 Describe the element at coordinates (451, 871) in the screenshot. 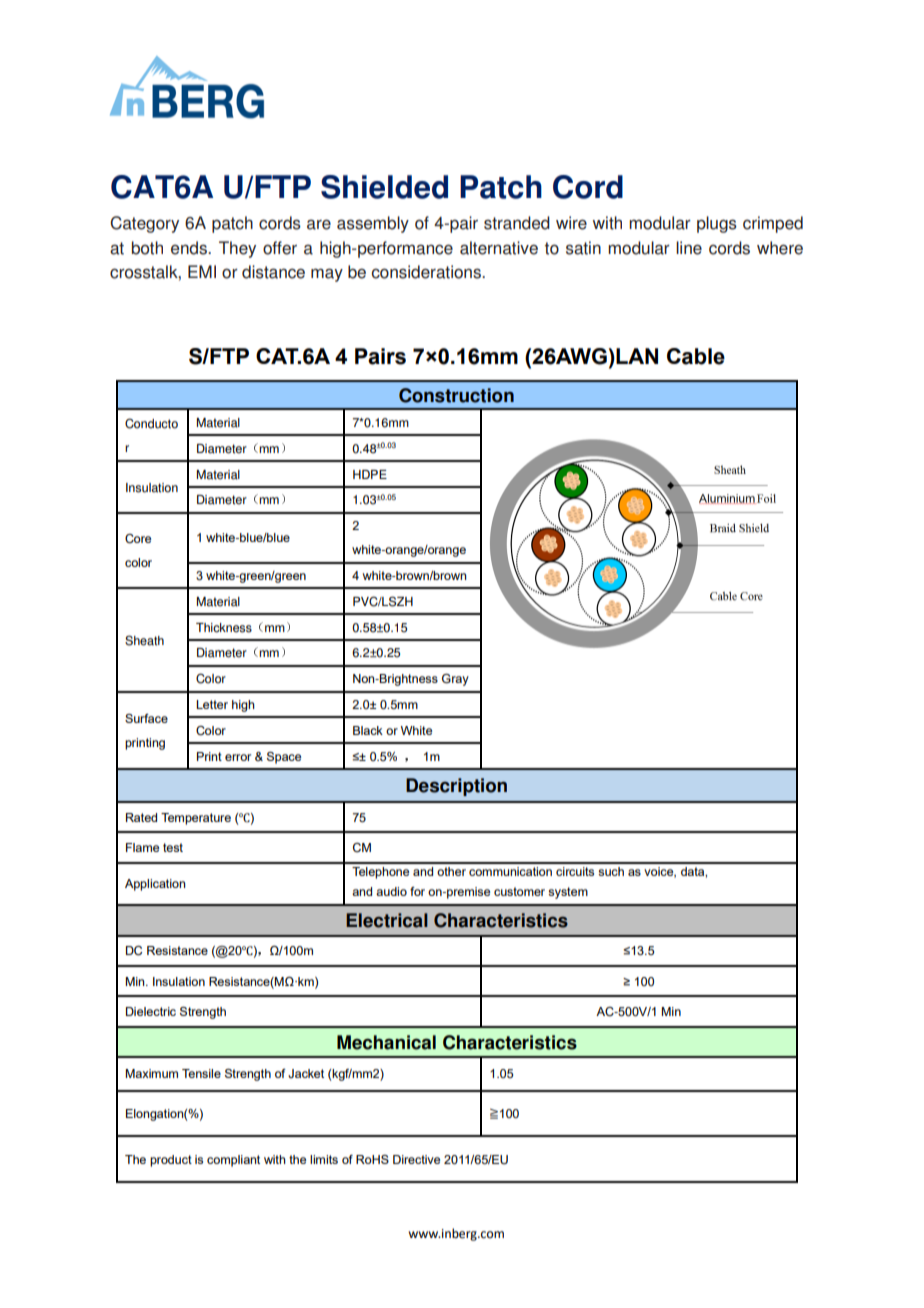

I see `other` at that location.
